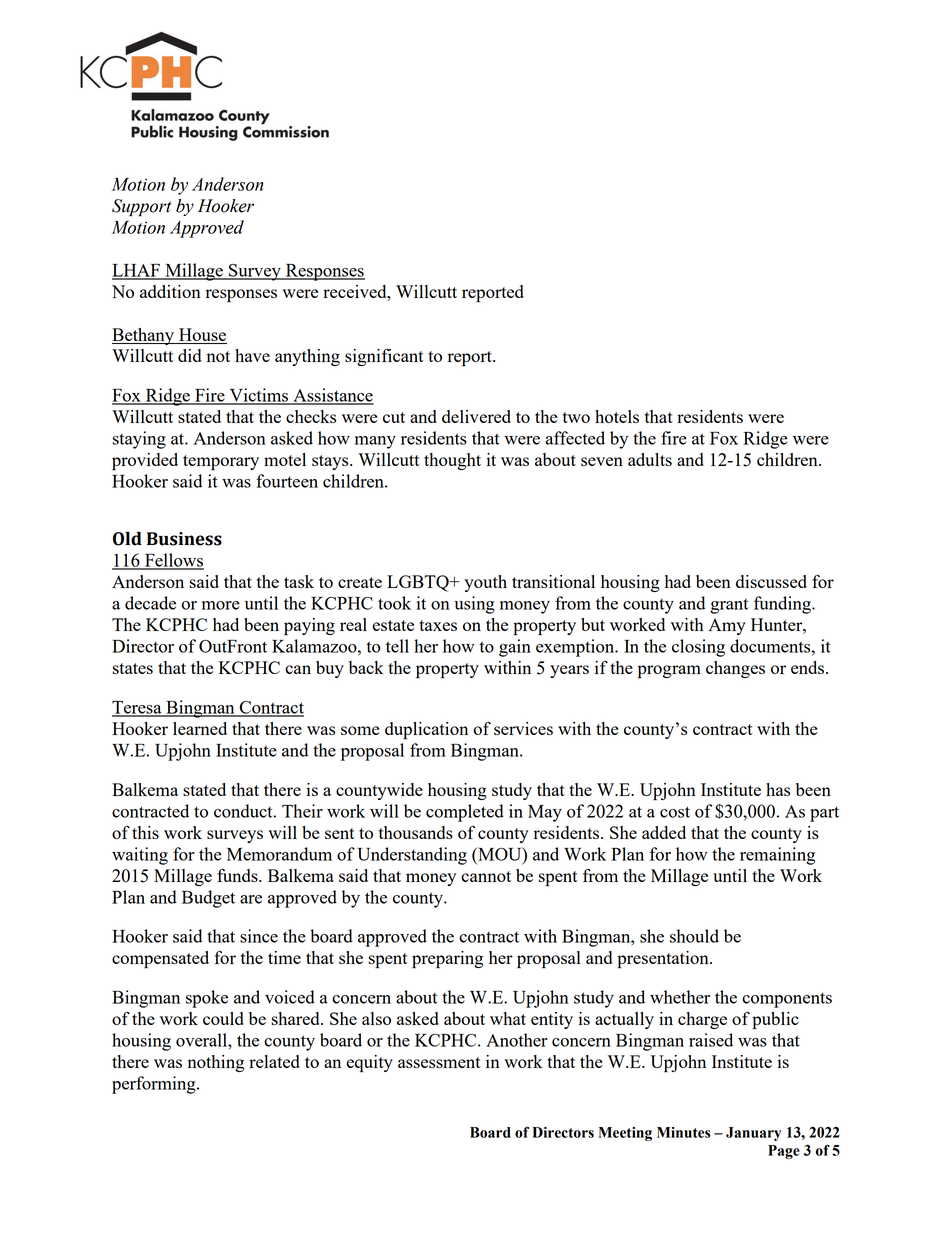  I want to click on gain, so click(515, 648).
